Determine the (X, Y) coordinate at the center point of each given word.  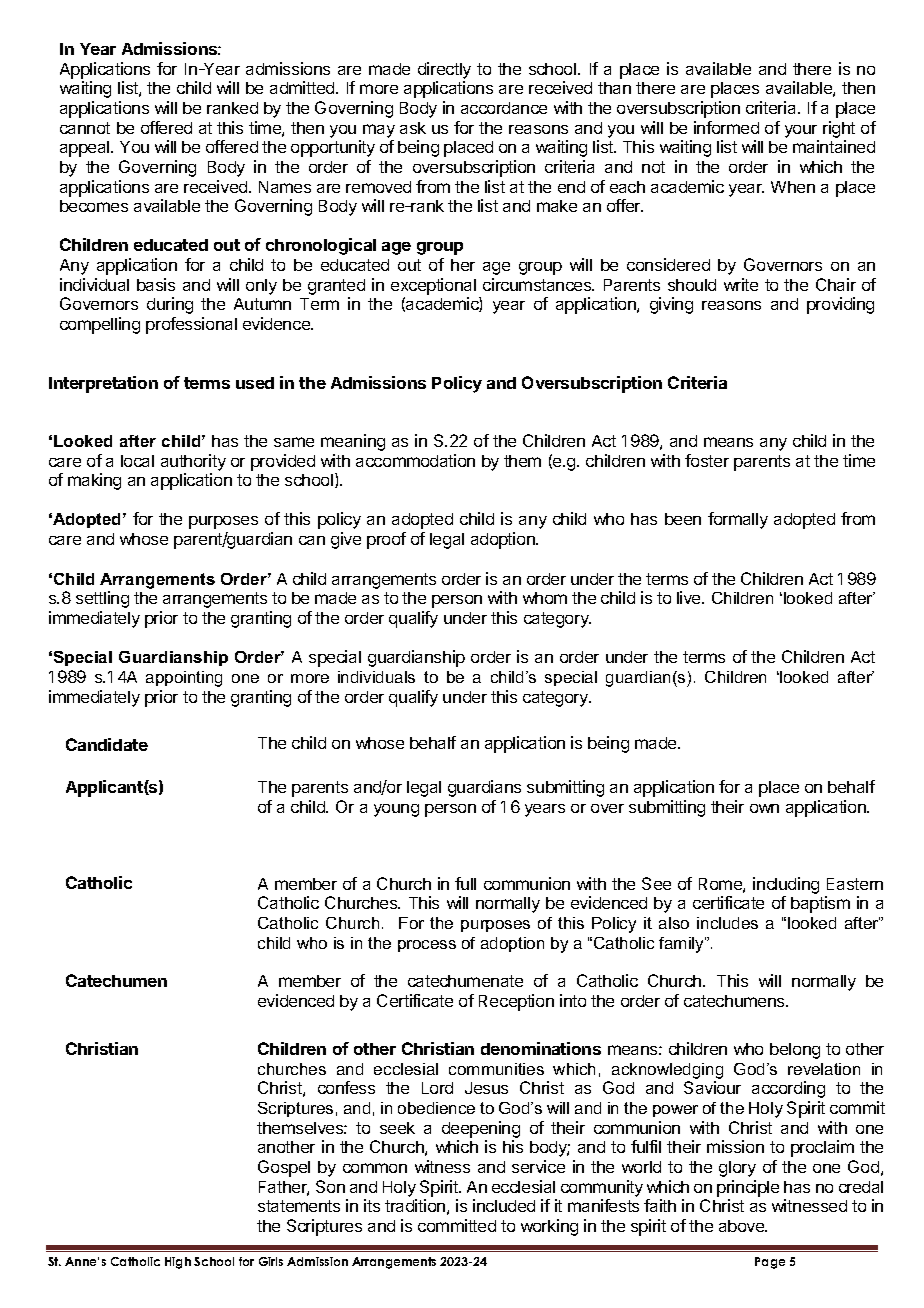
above (743, 1226)
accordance (504, 108)
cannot (85, 128)
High (178, 1263)
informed (726, 127)
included (504, 1205)
